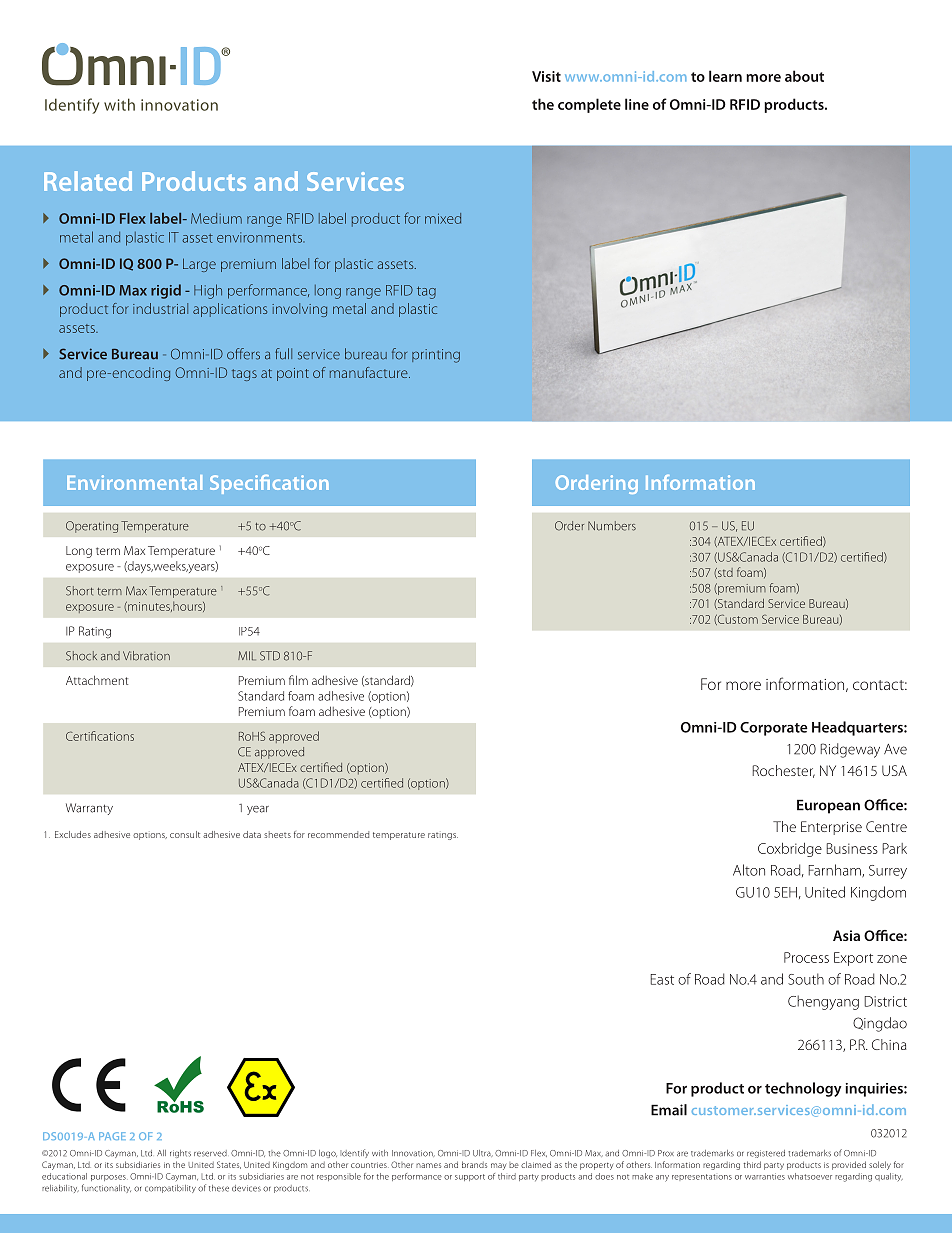 The image size is (952, 1233). Describe the element at coordinates (804, 76) in the page. I see `about` at that location.
